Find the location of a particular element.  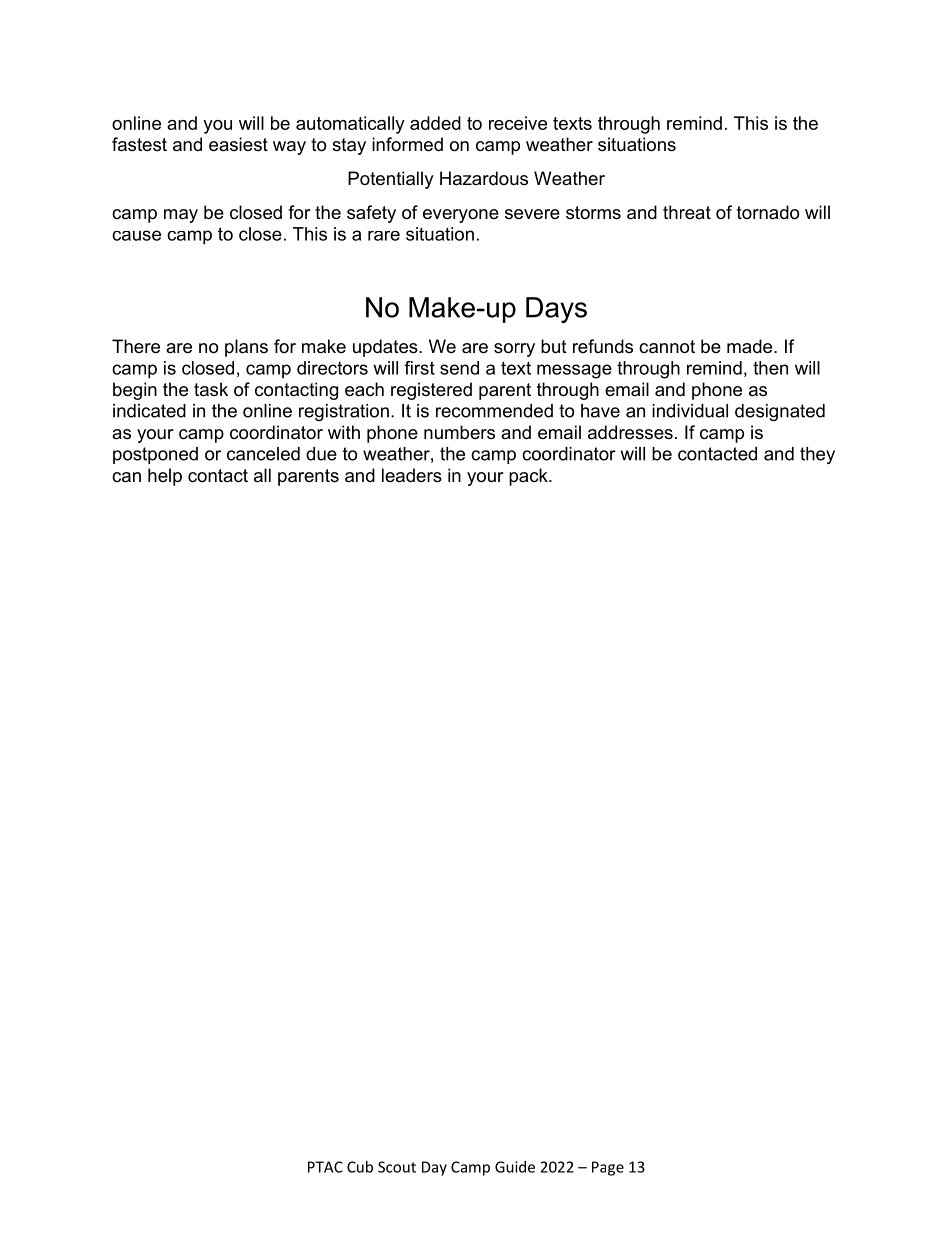

Hazardous is located at coordinates (484, 178).
